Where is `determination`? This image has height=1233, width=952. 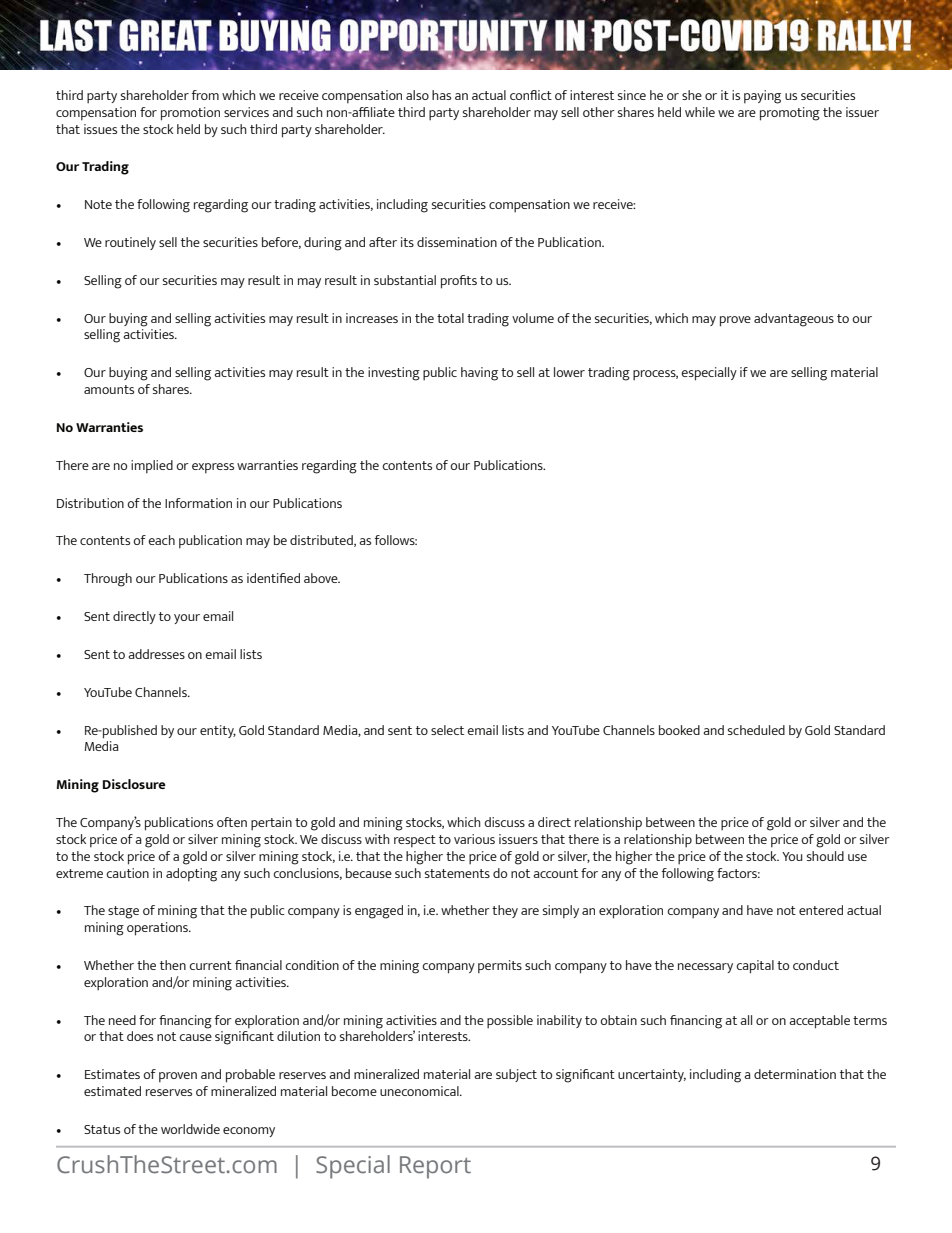
determination is located at coordinates (795, 1074).
